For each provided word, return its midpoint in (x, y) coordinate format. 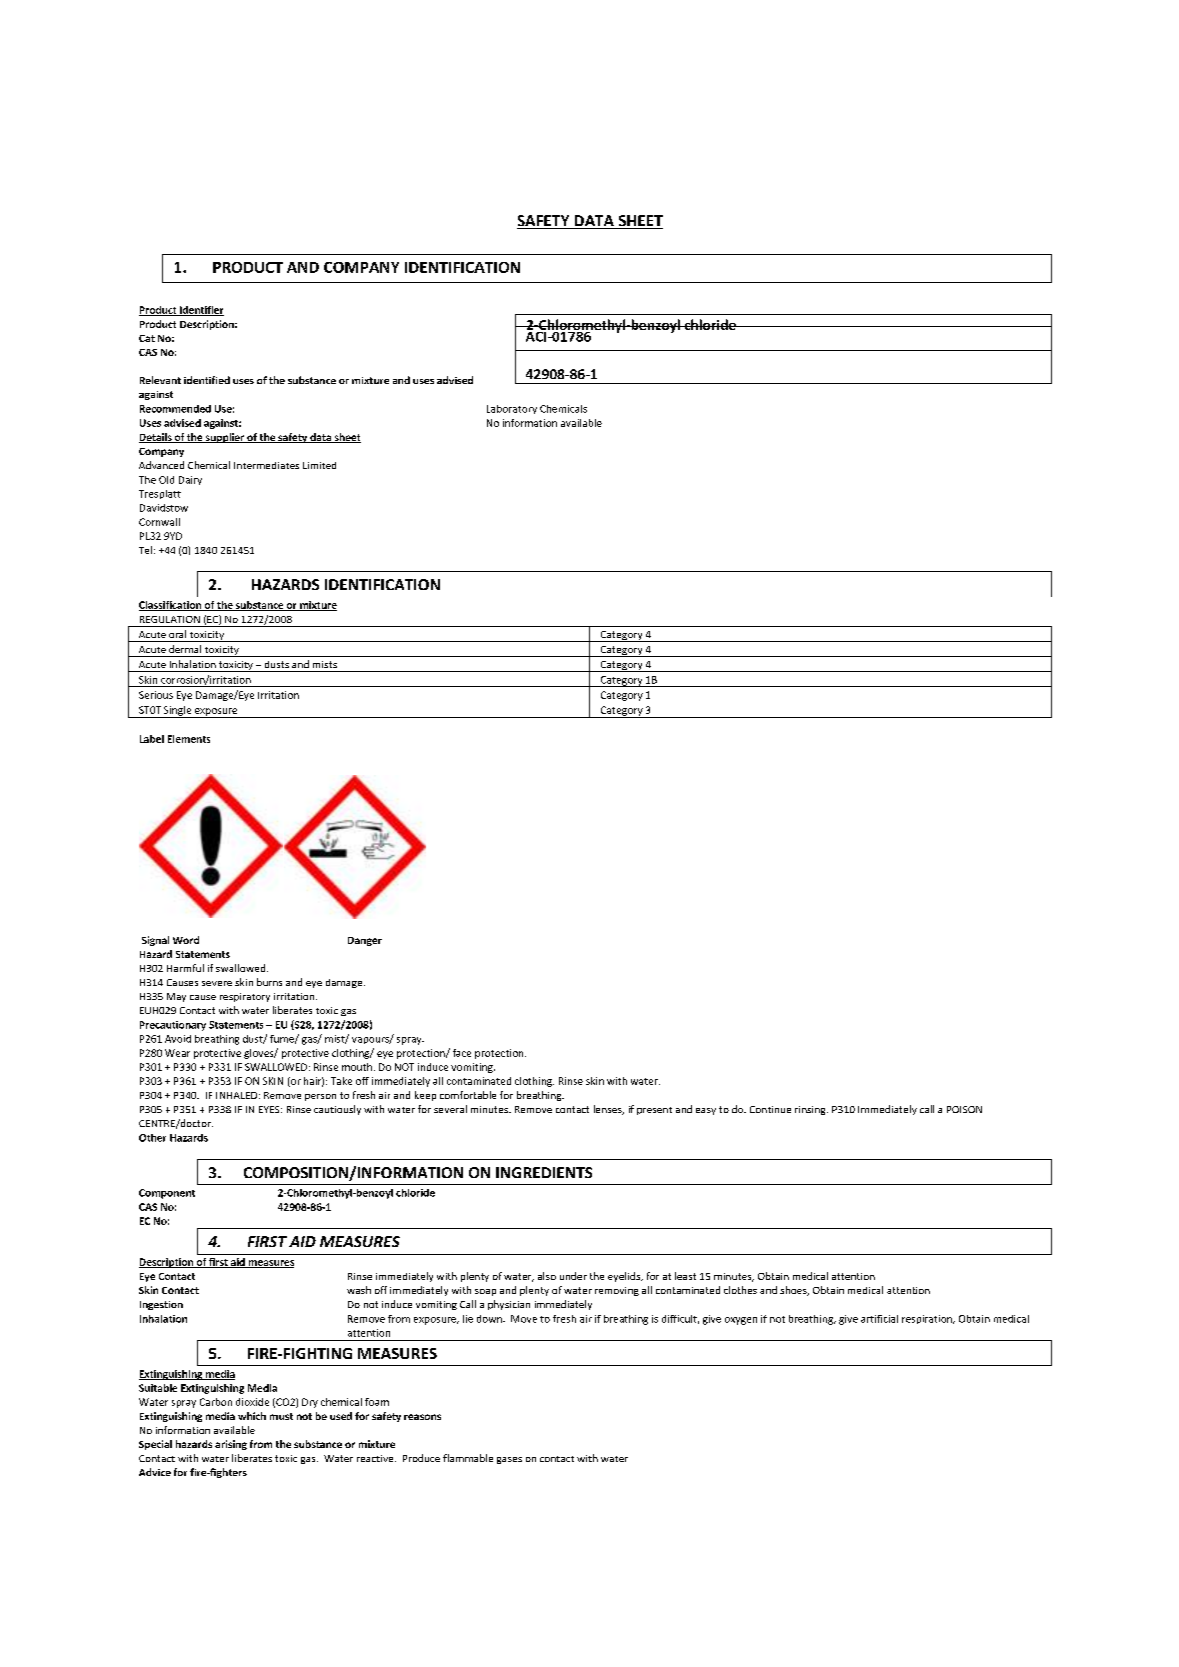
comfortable (468, 1095)
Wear (177, 1053)
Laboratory (512, 409)
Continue (770, 1109)
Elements (189, 739)
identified (207, 380)
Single (178, 712)
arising (231, 1445)
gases (509, 1460)
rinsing (811, 1110)
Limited (319, 465)
